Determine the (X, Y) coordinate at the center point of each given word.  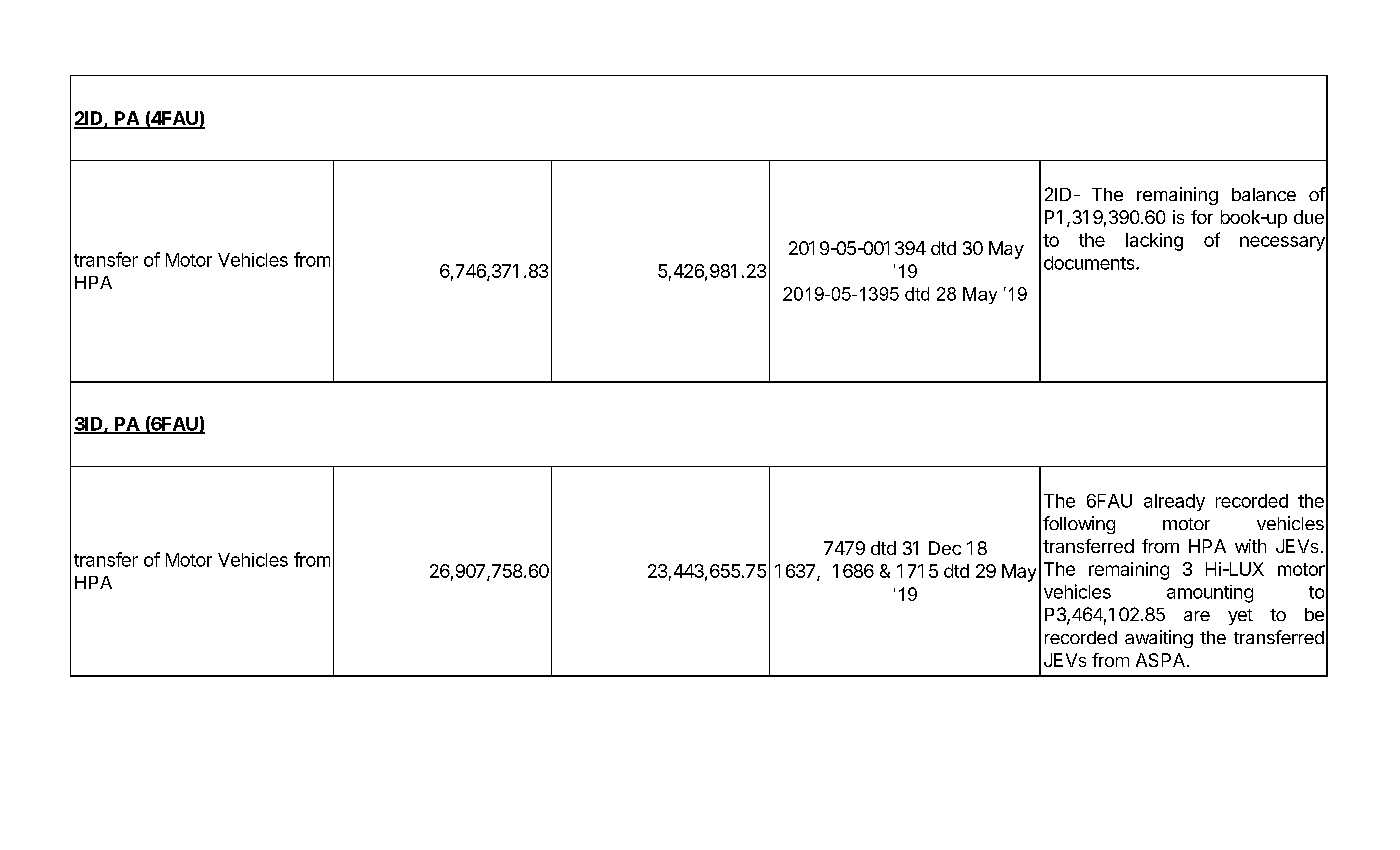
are (1197, 616)
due (1309, 217)
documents (1090, 263)
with (1250, 546)
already (1174, 502)
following (1079, 525)
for (1202, 217)
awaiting (1159, 639)
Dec (945, 548)
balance (1264, 194)
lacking (1154, 242)
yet (1240, 617)
